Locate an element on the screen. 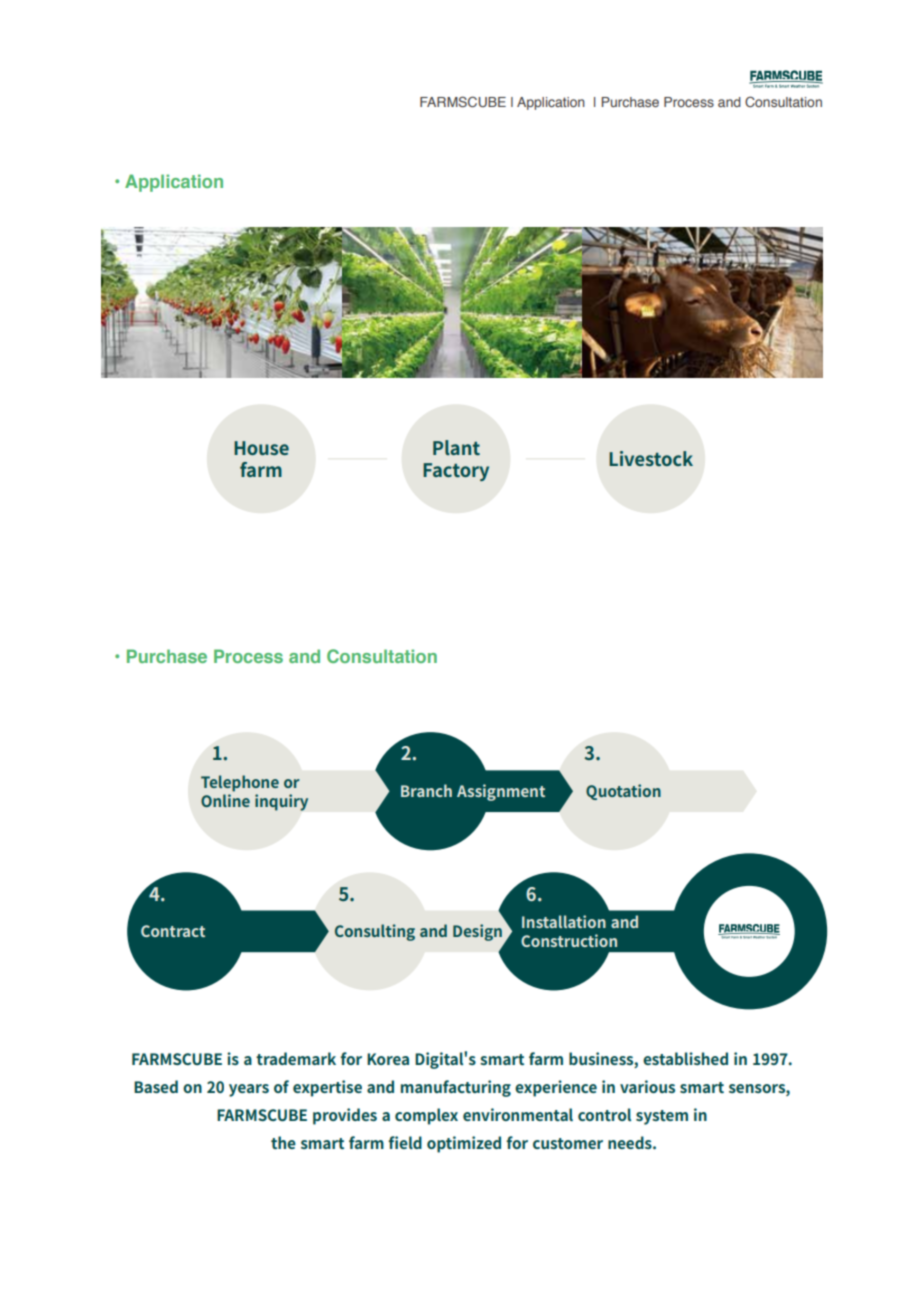 Image resolution: width=924 pixels, height=1308 pixels. complex is located at coordinates (426, 1116).
